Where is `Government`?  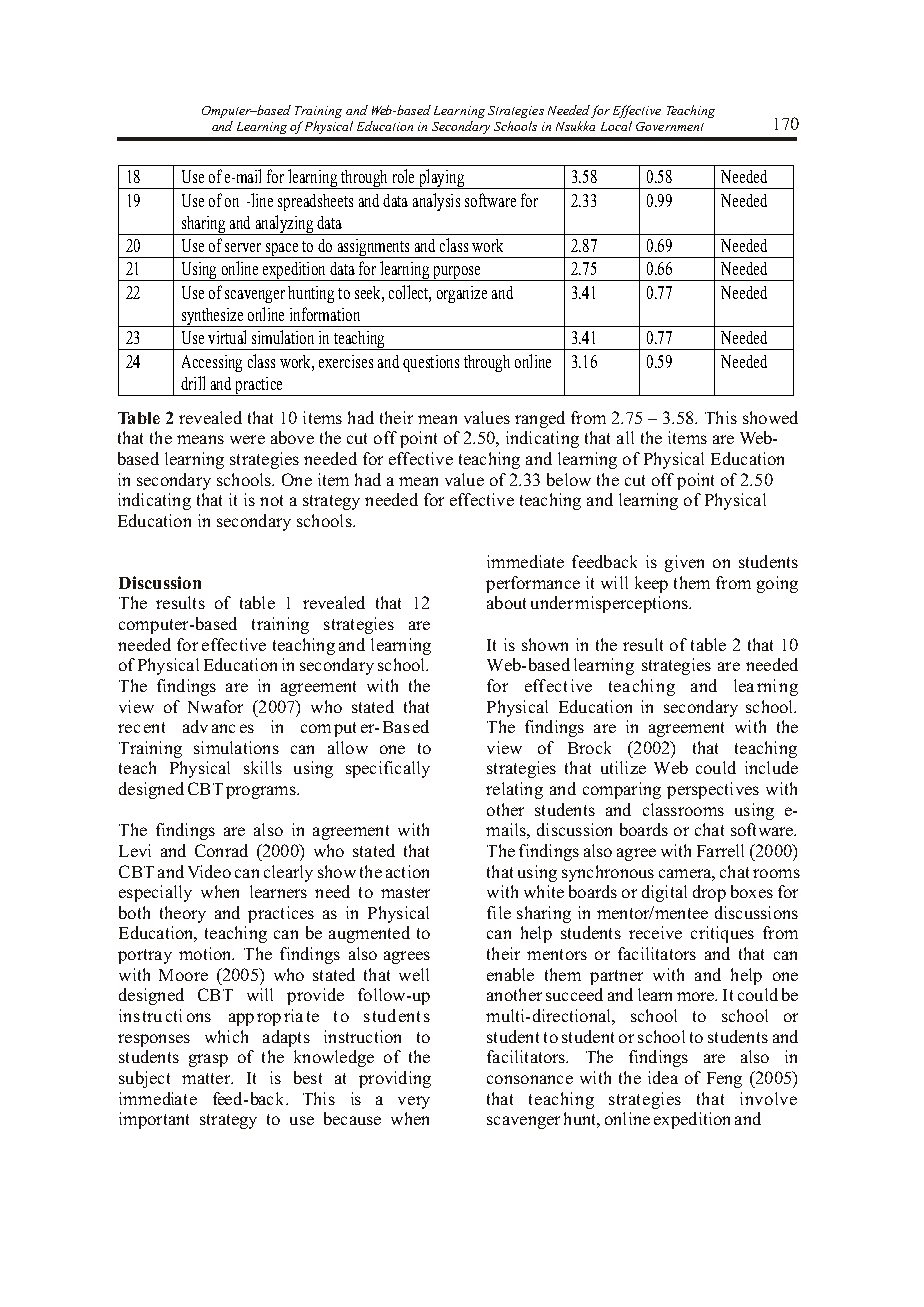 Government is located at coordinates (670, 126).
